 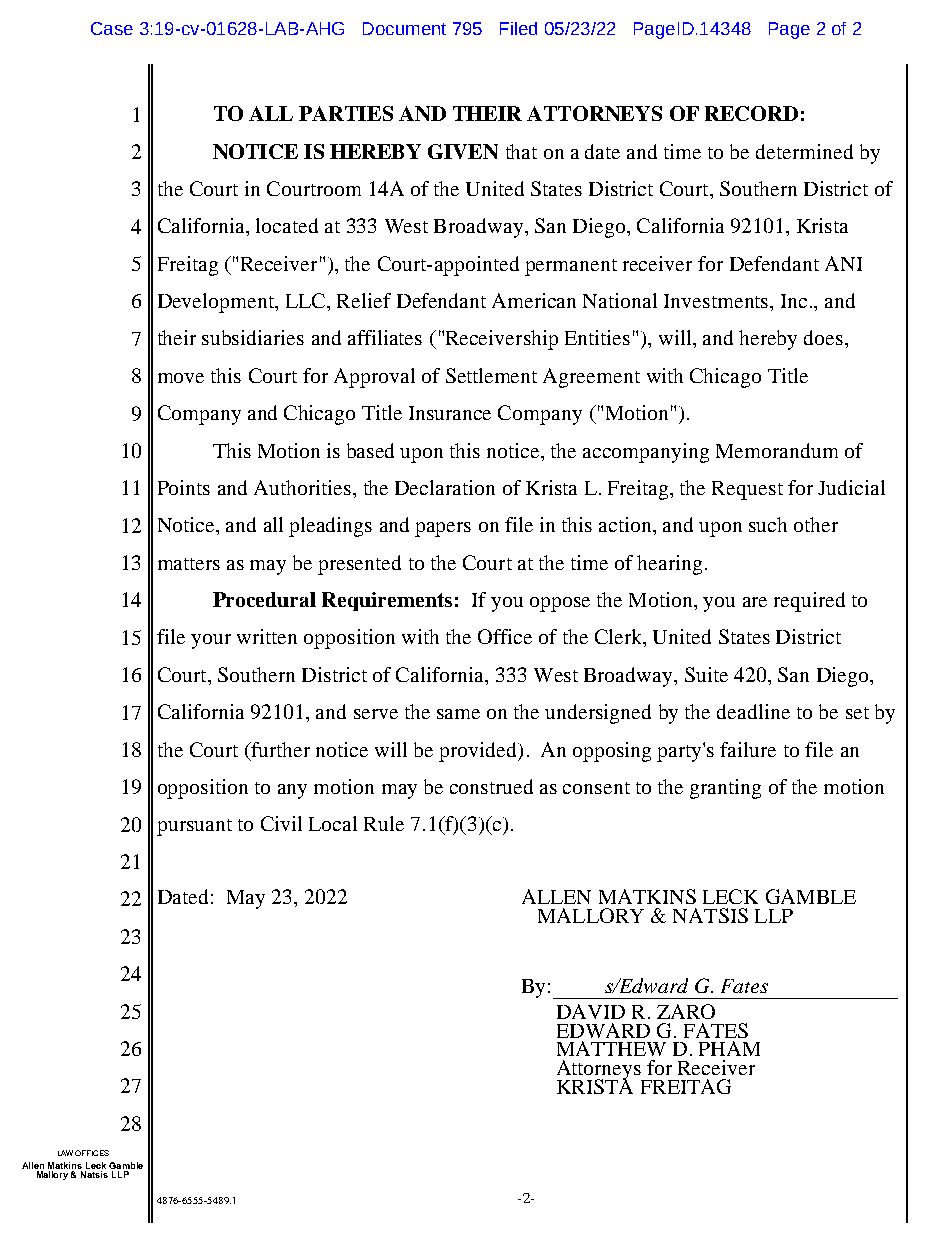 I want to click on such, so click(x=768, y=524).
